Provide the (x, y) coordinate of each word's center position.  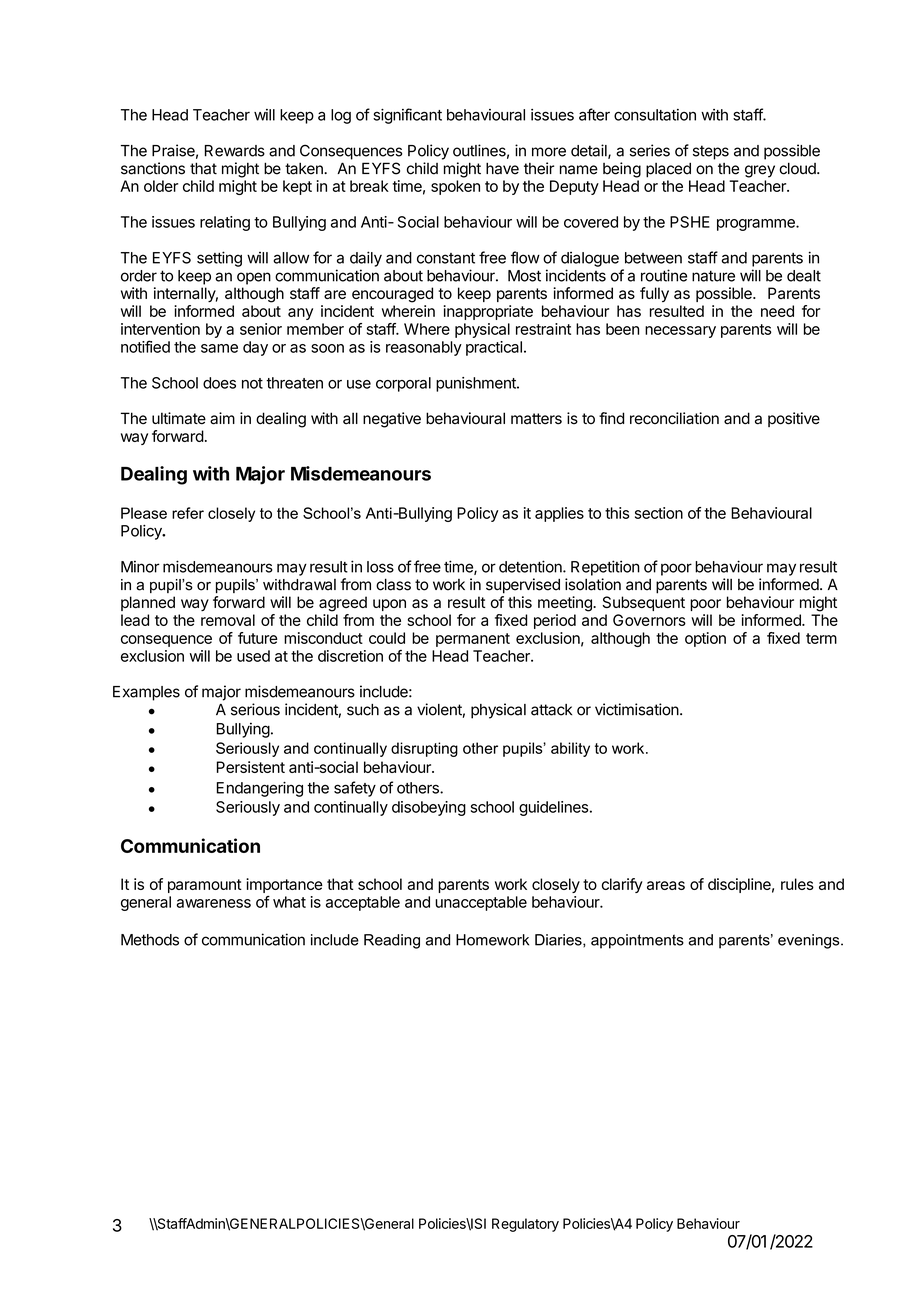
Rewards (235, 151)
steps (711, 152)
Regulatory (525, 1225)
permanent (473, 640)
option (705, 639)
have (502, 168)
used (253, 656)
